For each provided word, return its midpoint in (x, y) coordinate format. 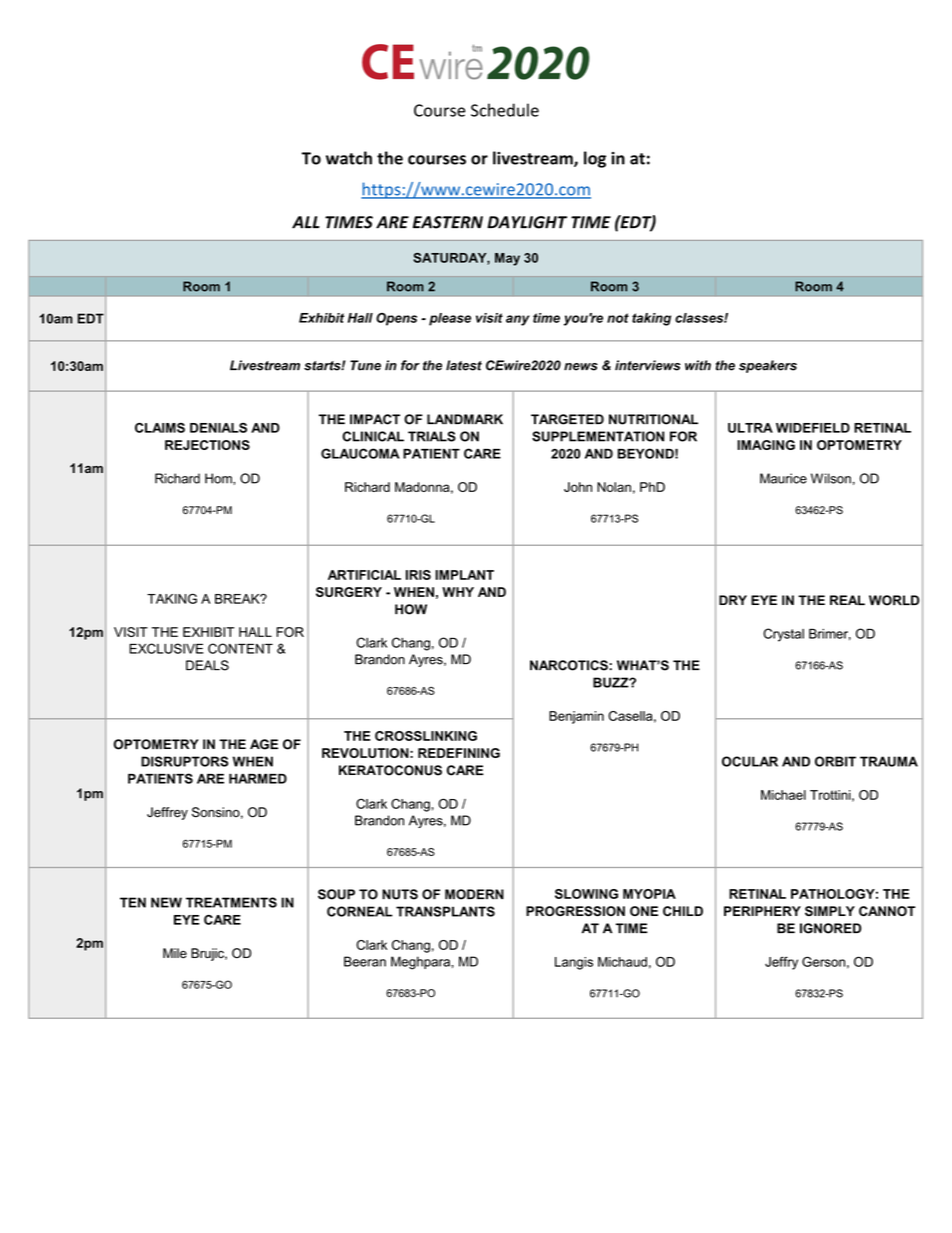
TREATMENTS (231, 902)
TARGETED (567, 419)
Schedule (505, 110)
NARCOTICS (570, 665)
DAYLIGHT (527, 222)
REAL (847, 600)
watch (349, 158)
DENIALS (218, 428)
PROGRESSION (575, 911)
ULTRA (750, 428)
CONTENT (240, 648)
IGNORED (830, 928)
